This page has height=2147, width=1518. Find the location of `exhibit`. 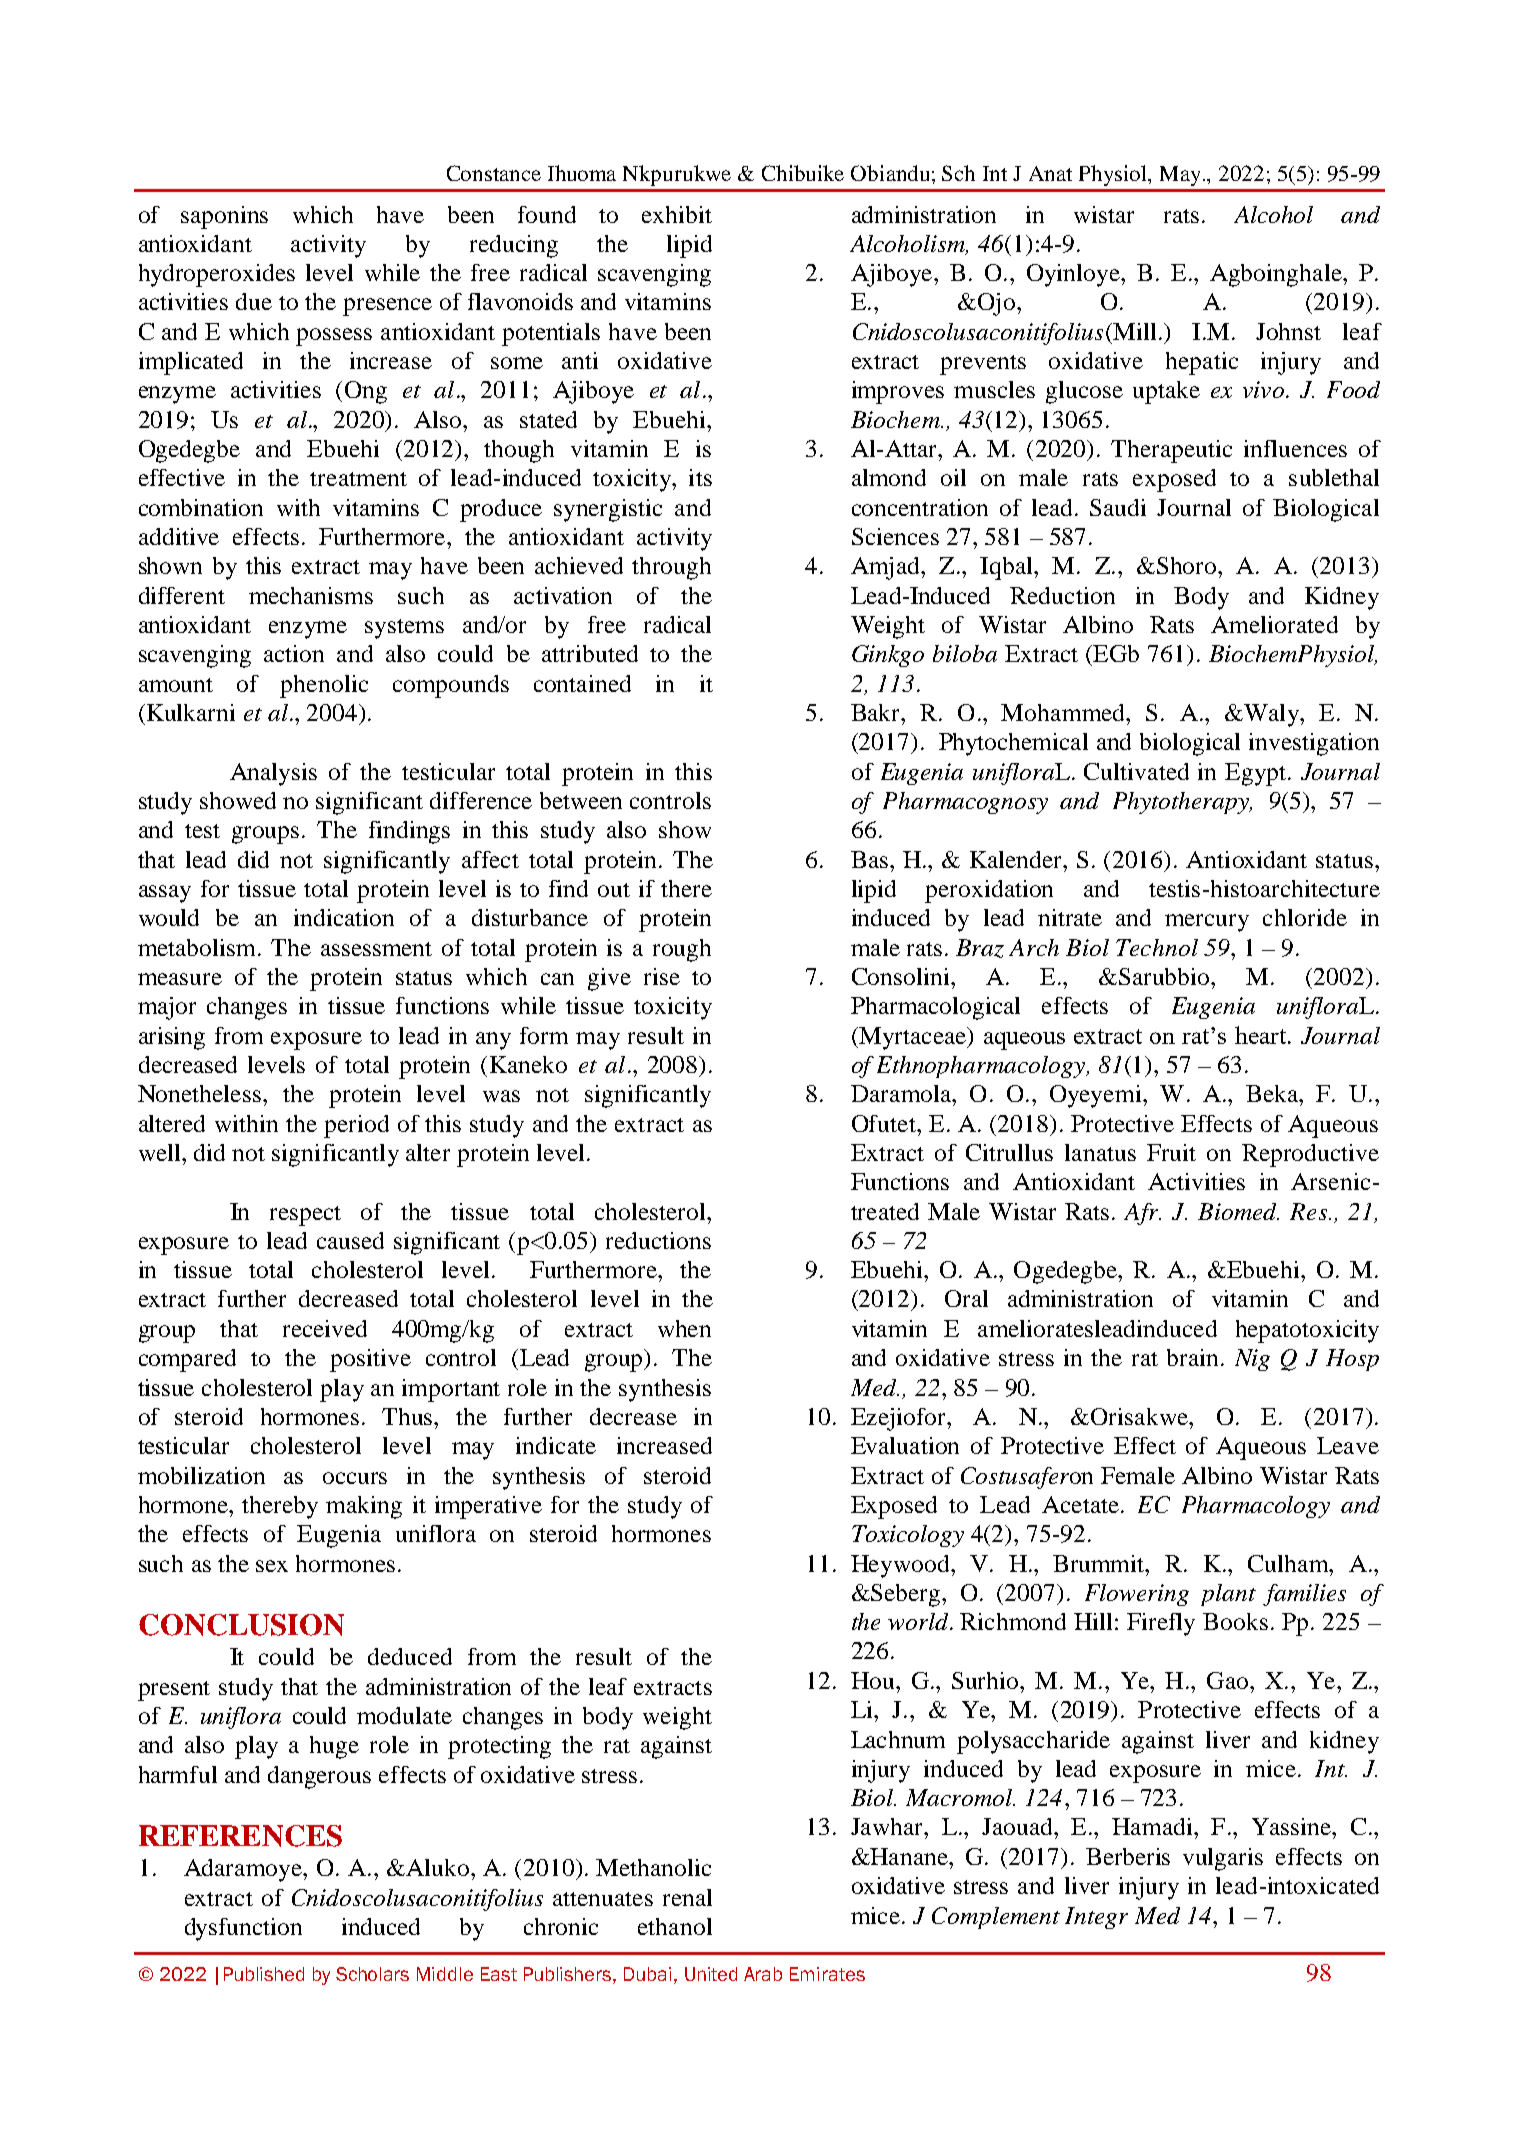

exhibit is located at coordinates (677, 214).
